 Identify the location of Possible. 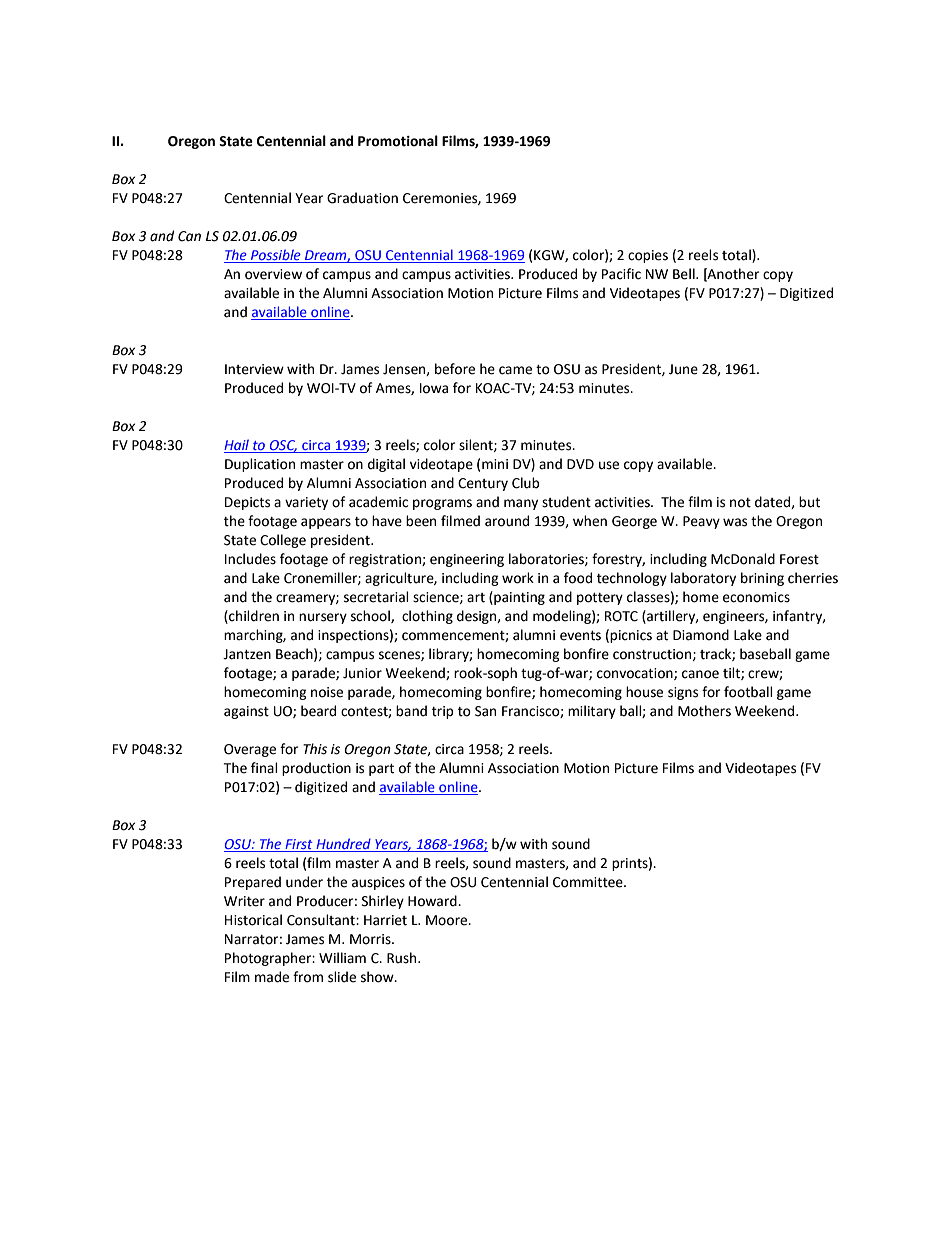
(276, 256).
